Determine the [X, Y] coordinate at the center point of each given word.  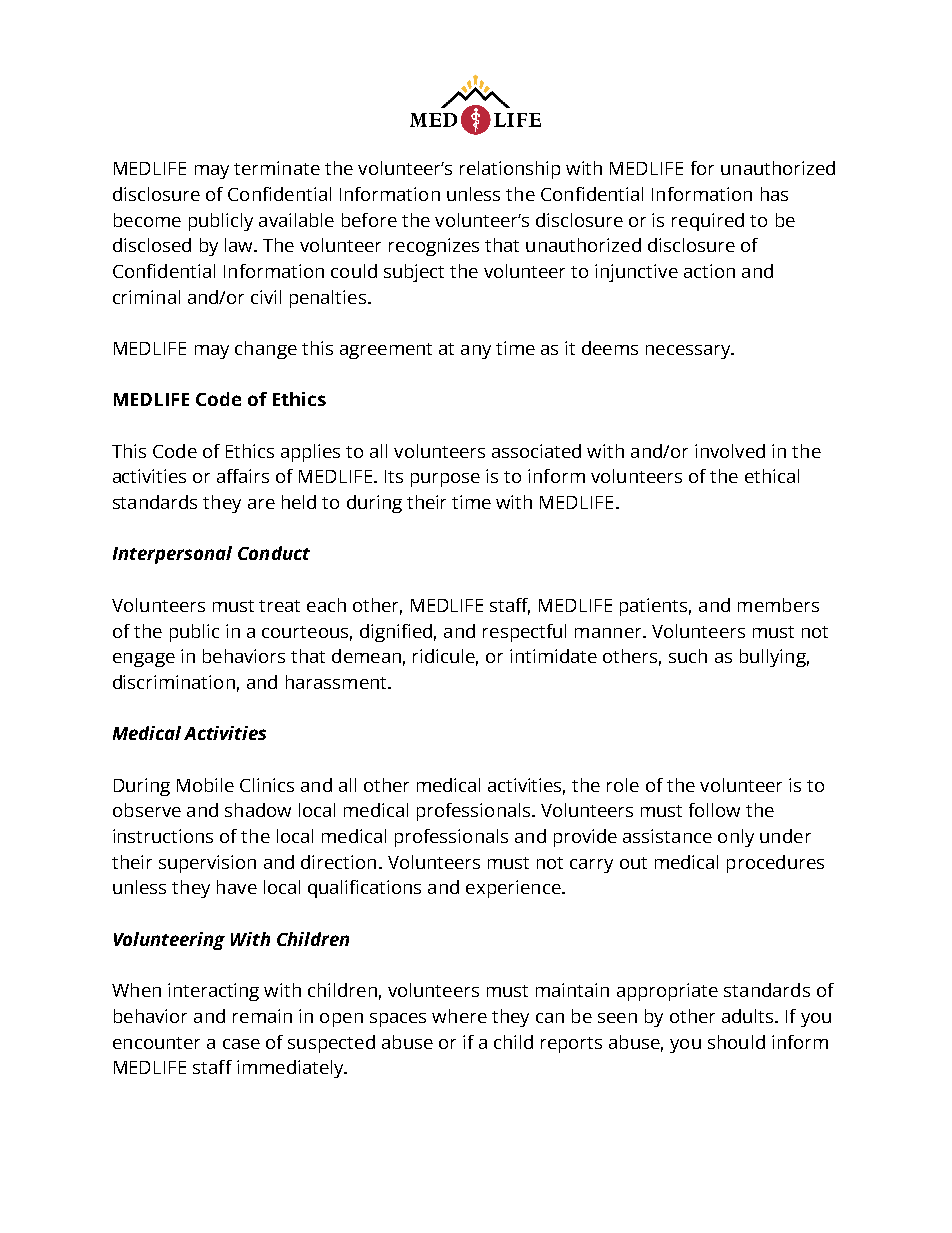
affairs [243, 476]
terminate [277, 168]
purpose [445, 480]
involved [730, 451]
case [241, 1044]
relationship [510, 170]
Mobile [205, 785]
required [708, 222]
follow [714, 810]
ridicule [445, 657]
